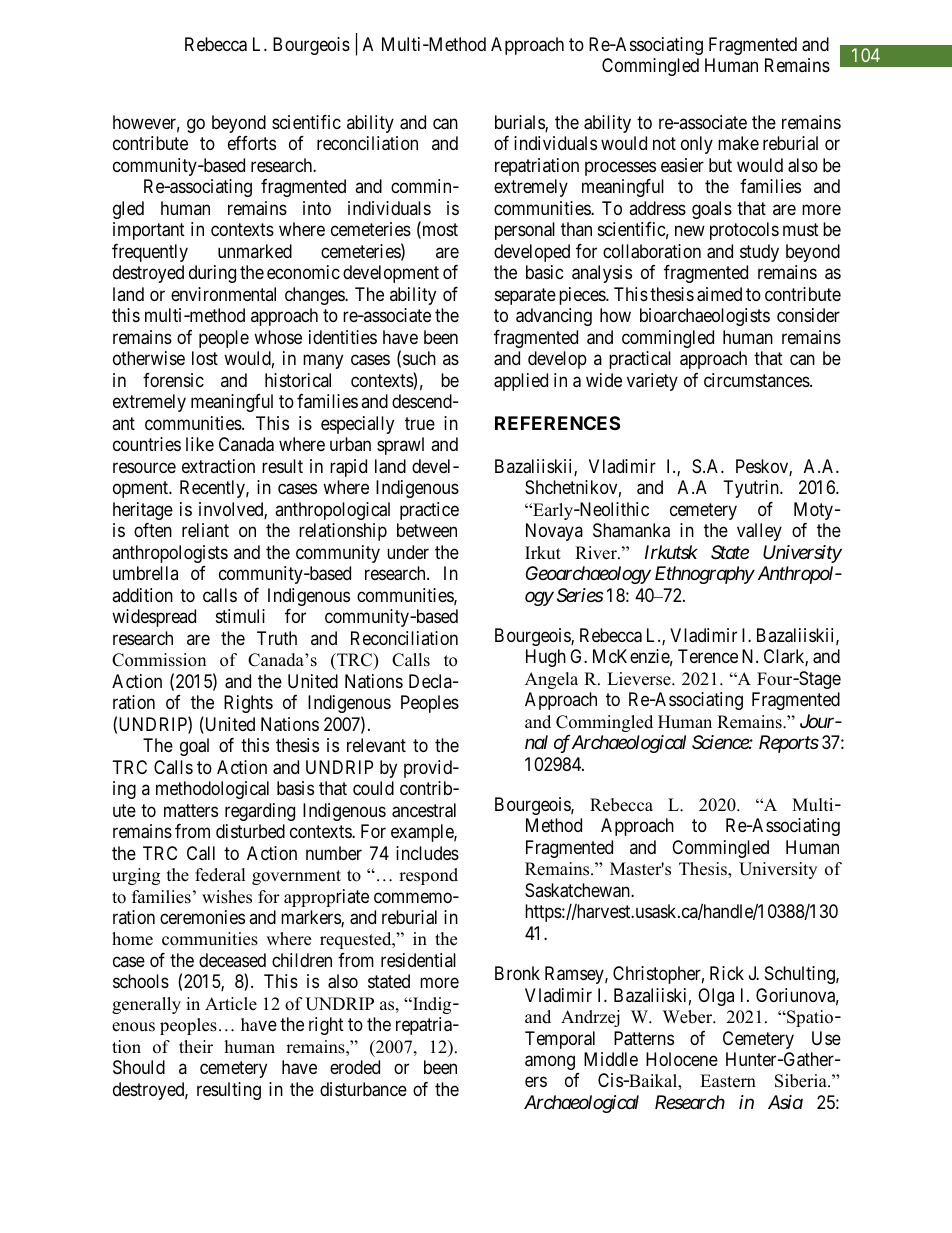 This screenshot has height=1233, width=952. I want to click on their, so click(196, 1047).
